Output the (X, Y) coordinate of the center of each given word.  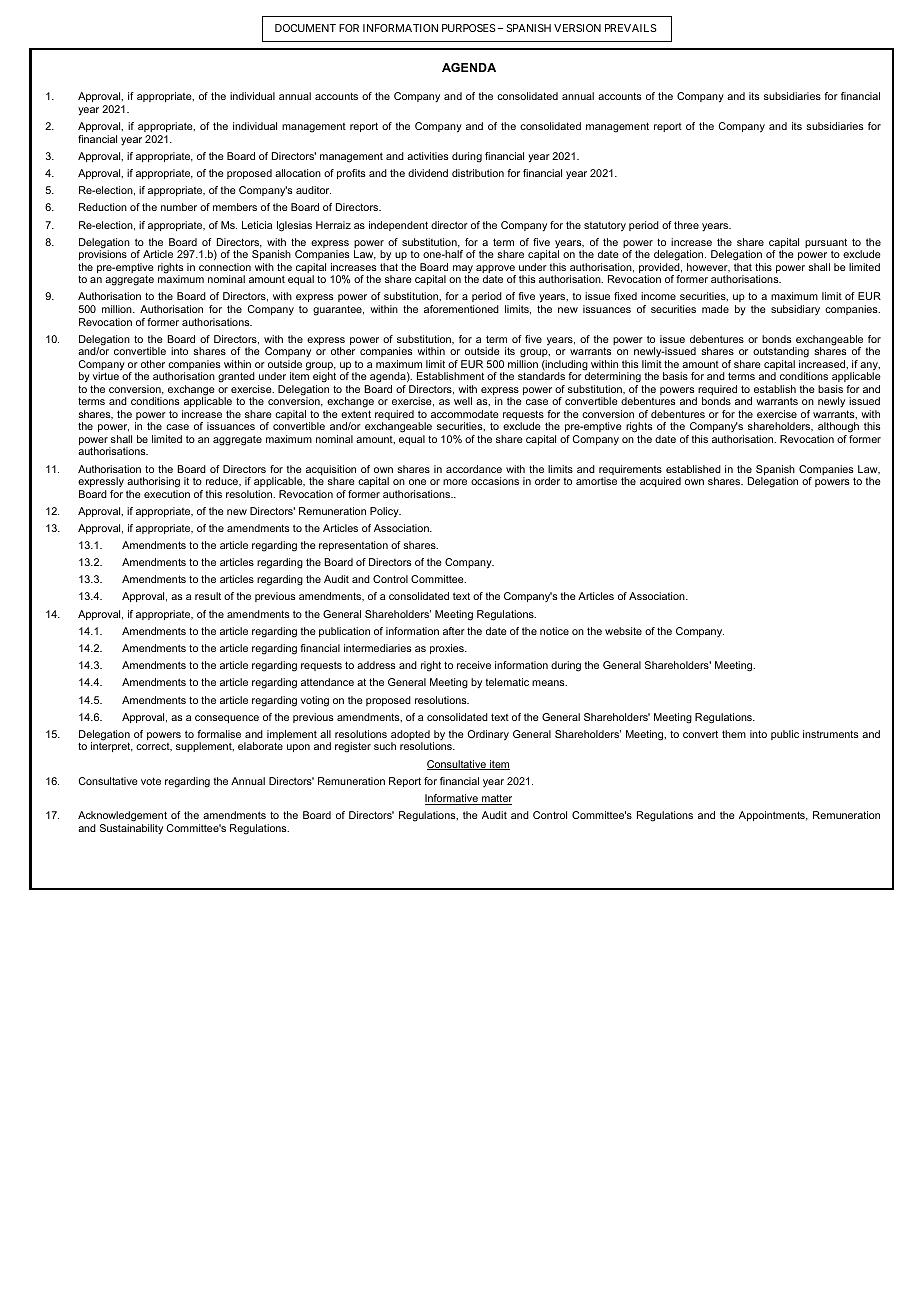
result (208, 596)
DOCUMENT (305, 28)
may (463, 270)
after (454, 631)
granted (236, 377)
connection (225, 267)
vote (151, 781)
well (463, 401)
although (838, 427)
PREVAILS (631, 28)
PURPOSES (469, 28)
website (623, 631)
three (686, 225)
